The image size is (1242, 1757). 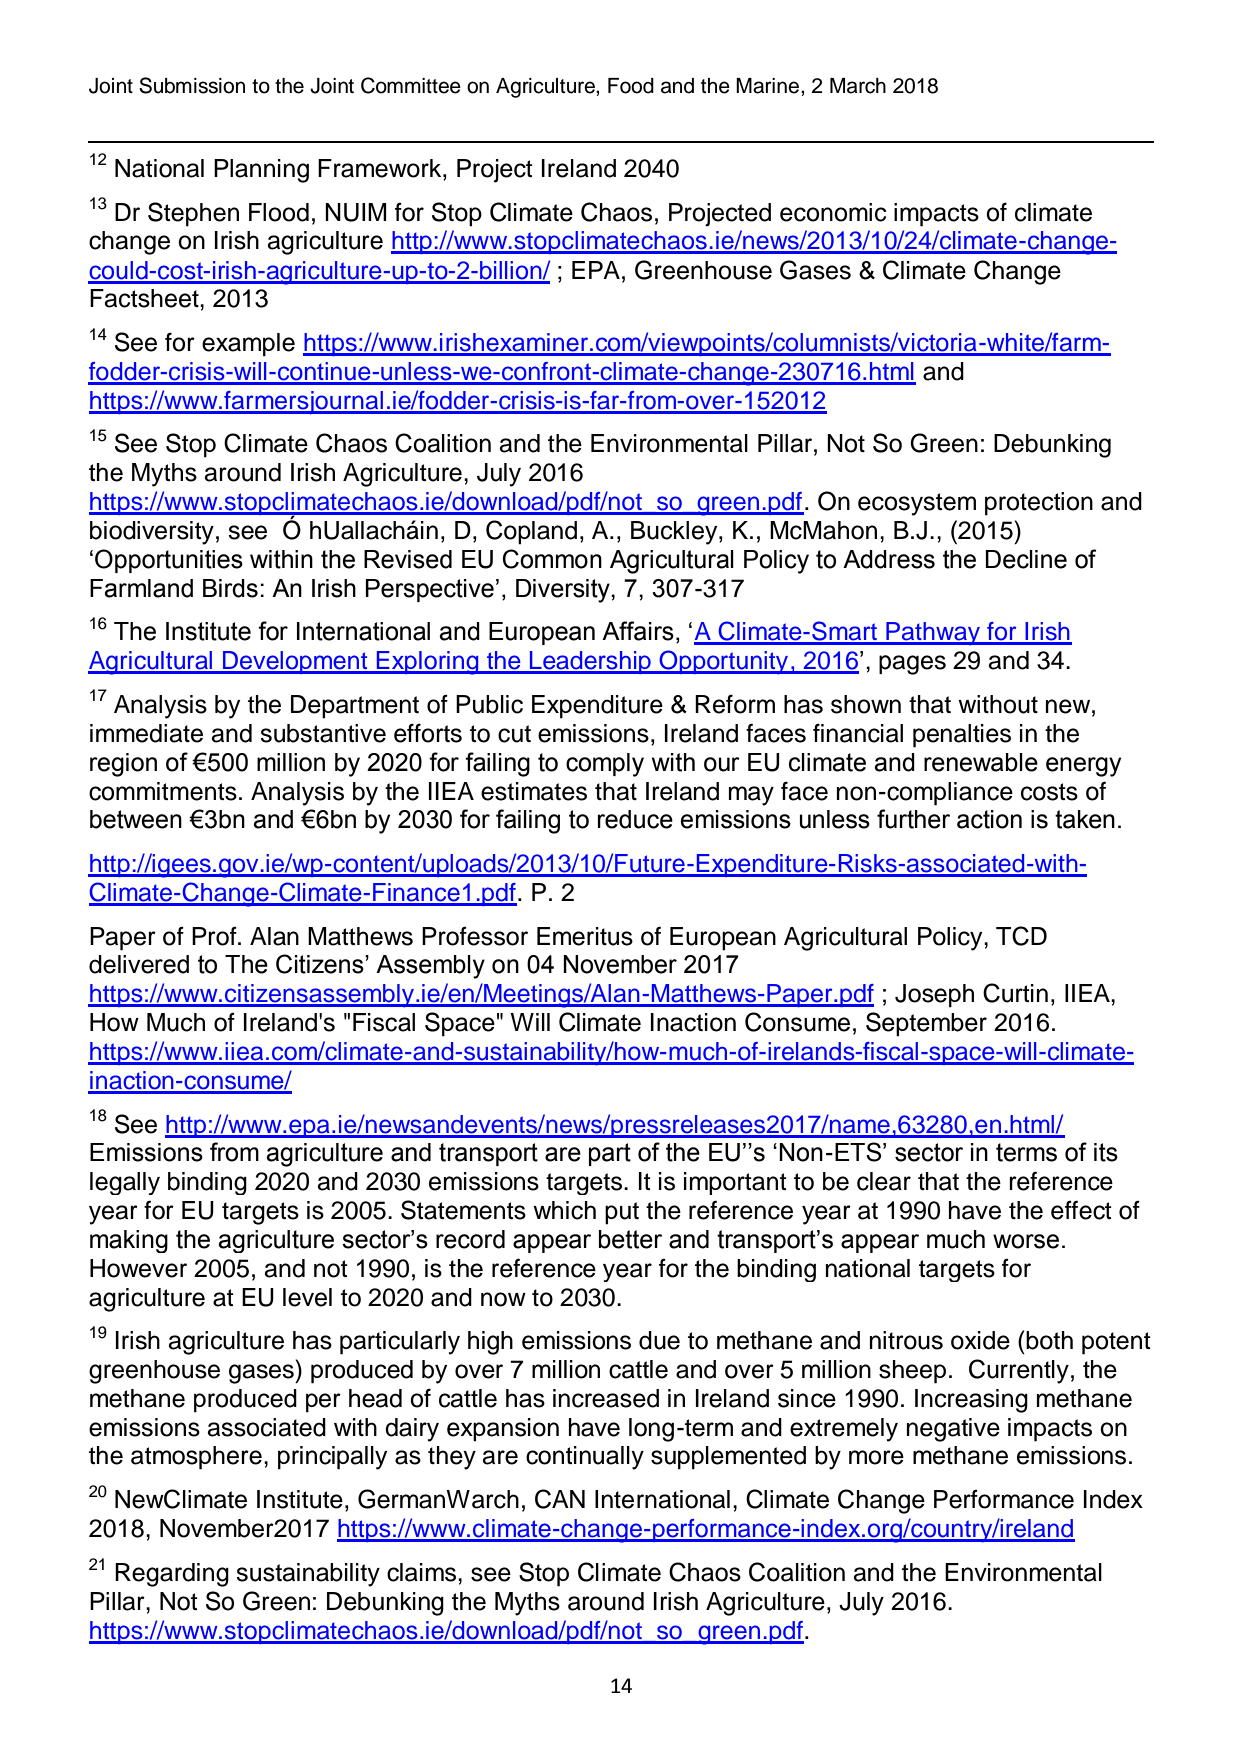 I want to click on Buckley, so click(x=675, y=533).
